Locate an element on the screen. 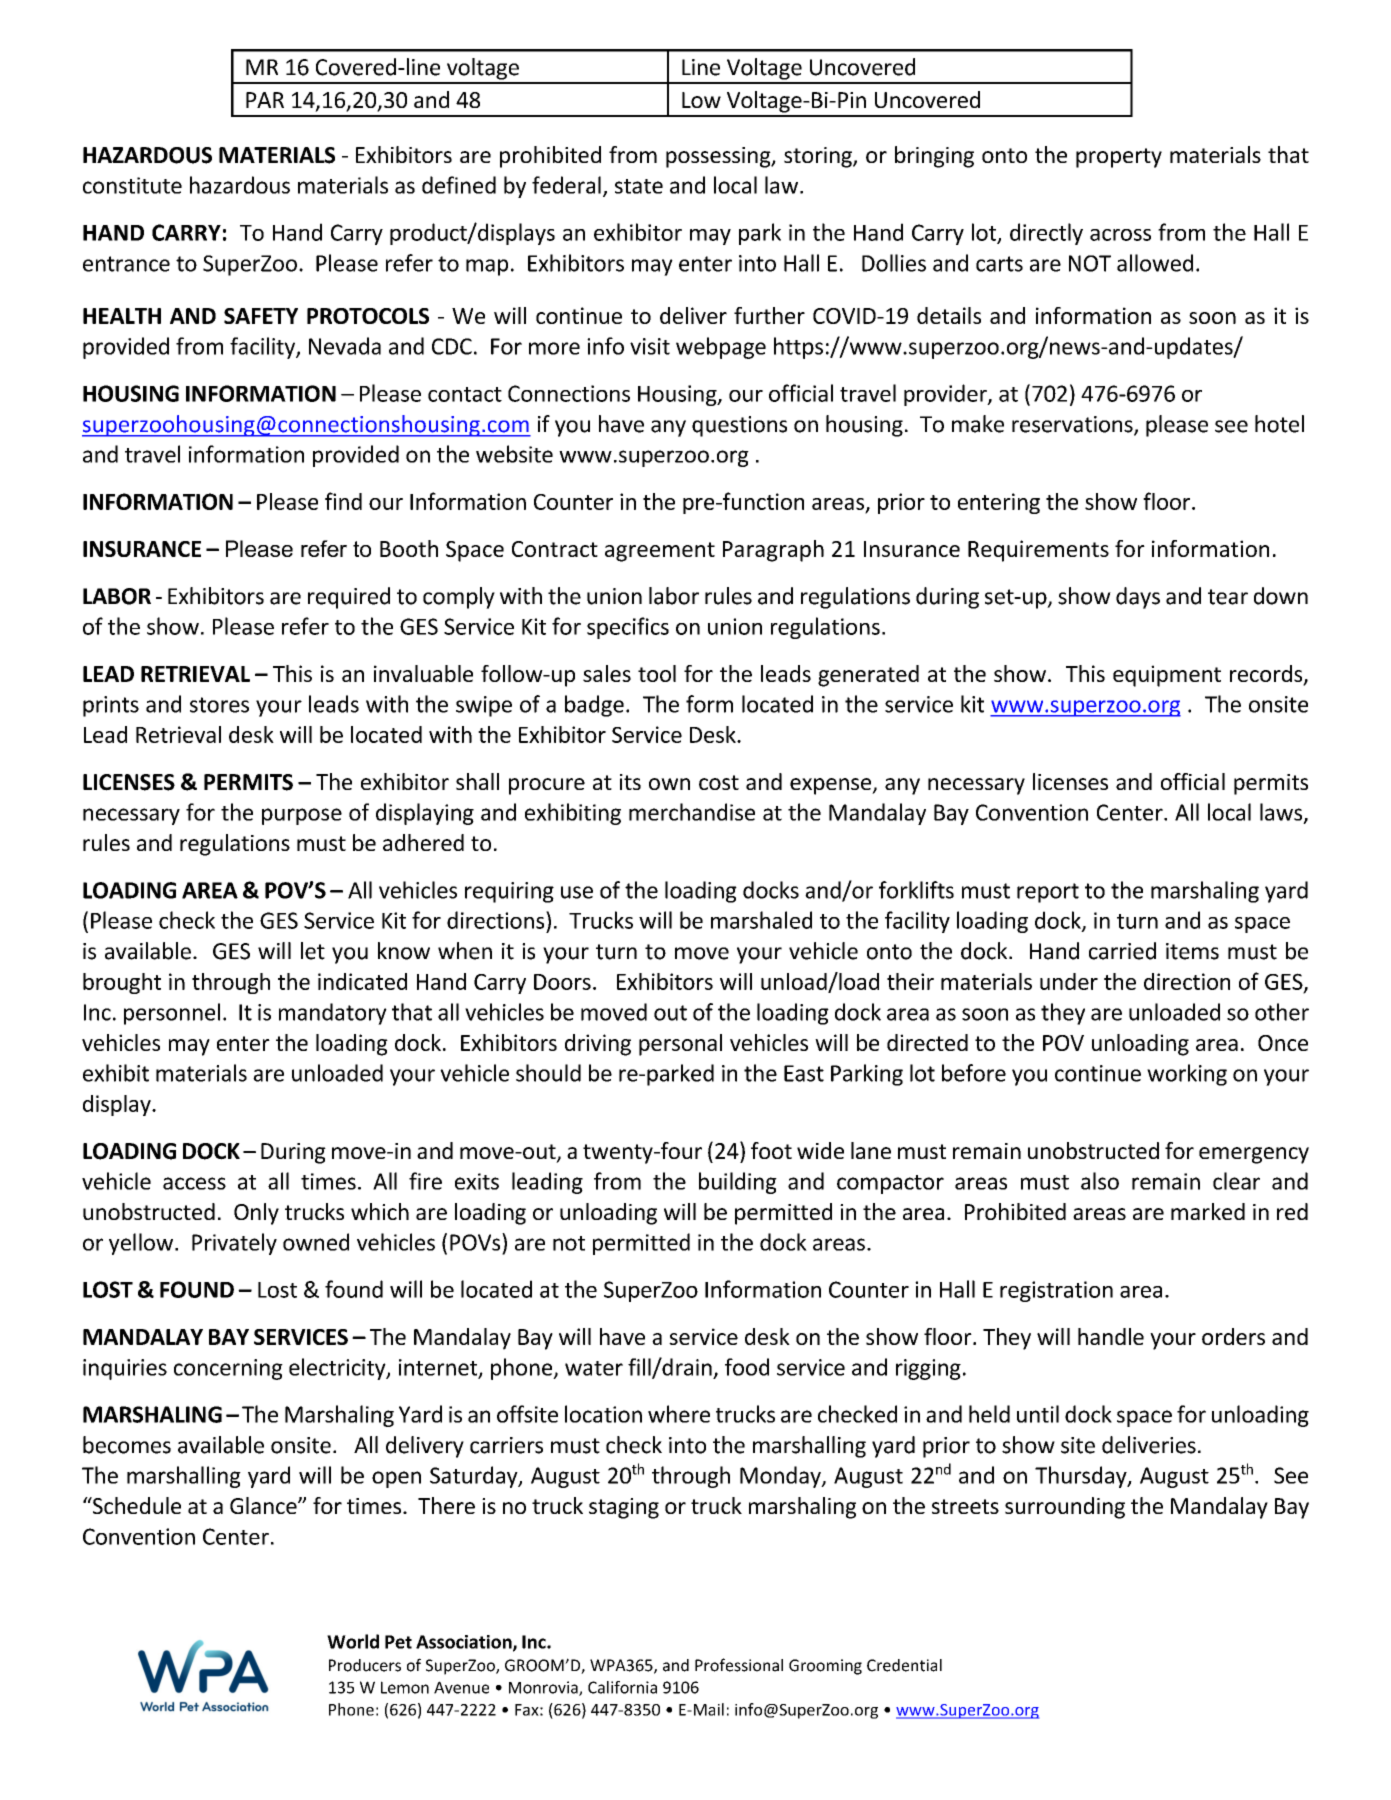 This screenshot has width=1391, height=1800. World is located at coordinates (353, 1641).
